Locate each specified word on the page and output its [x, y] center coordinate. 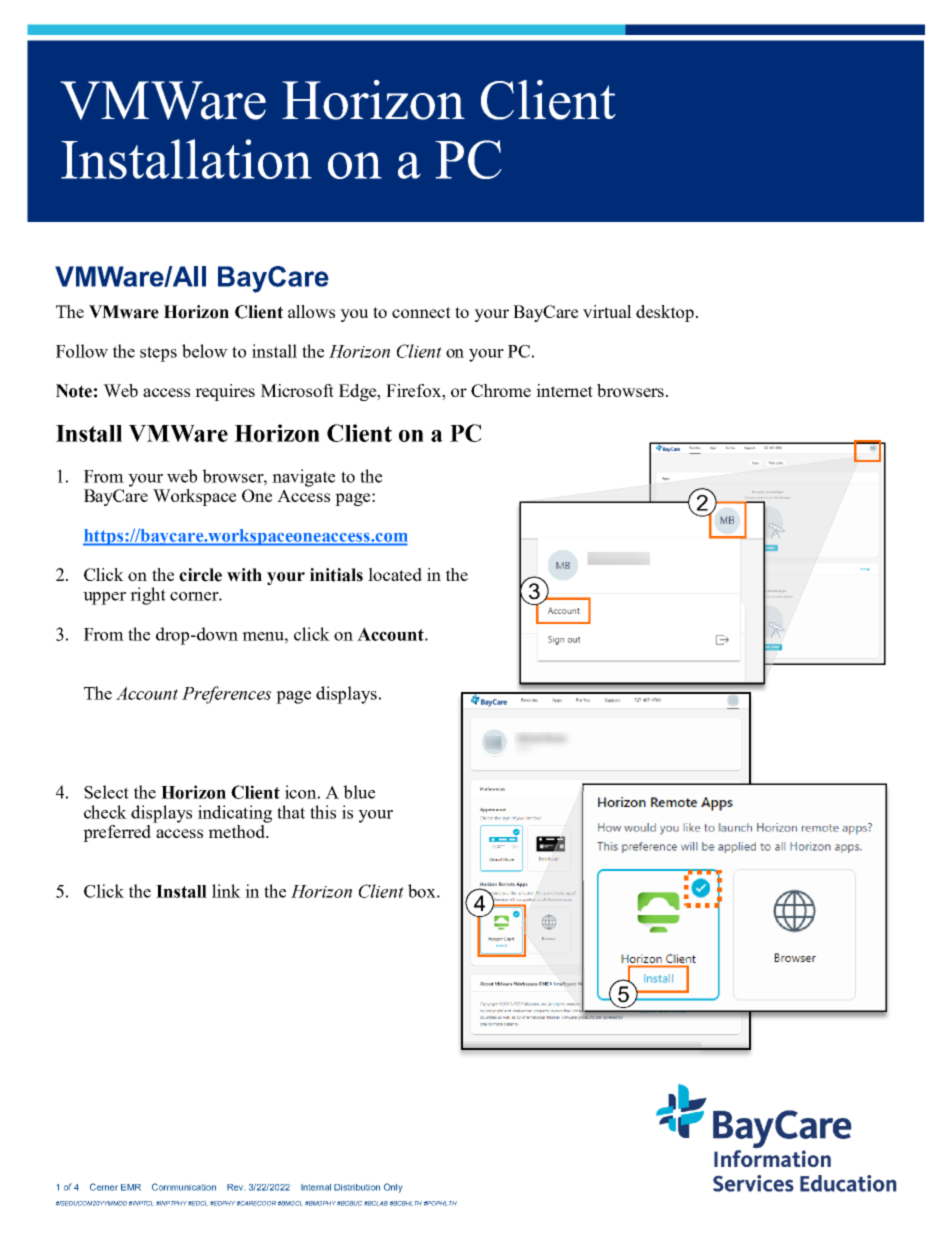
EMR [131, 1187]
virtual [607, 311]
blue [359, 792]
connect [421, 312]
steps [158, 354]
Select [106, 792]
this [323, 812]
